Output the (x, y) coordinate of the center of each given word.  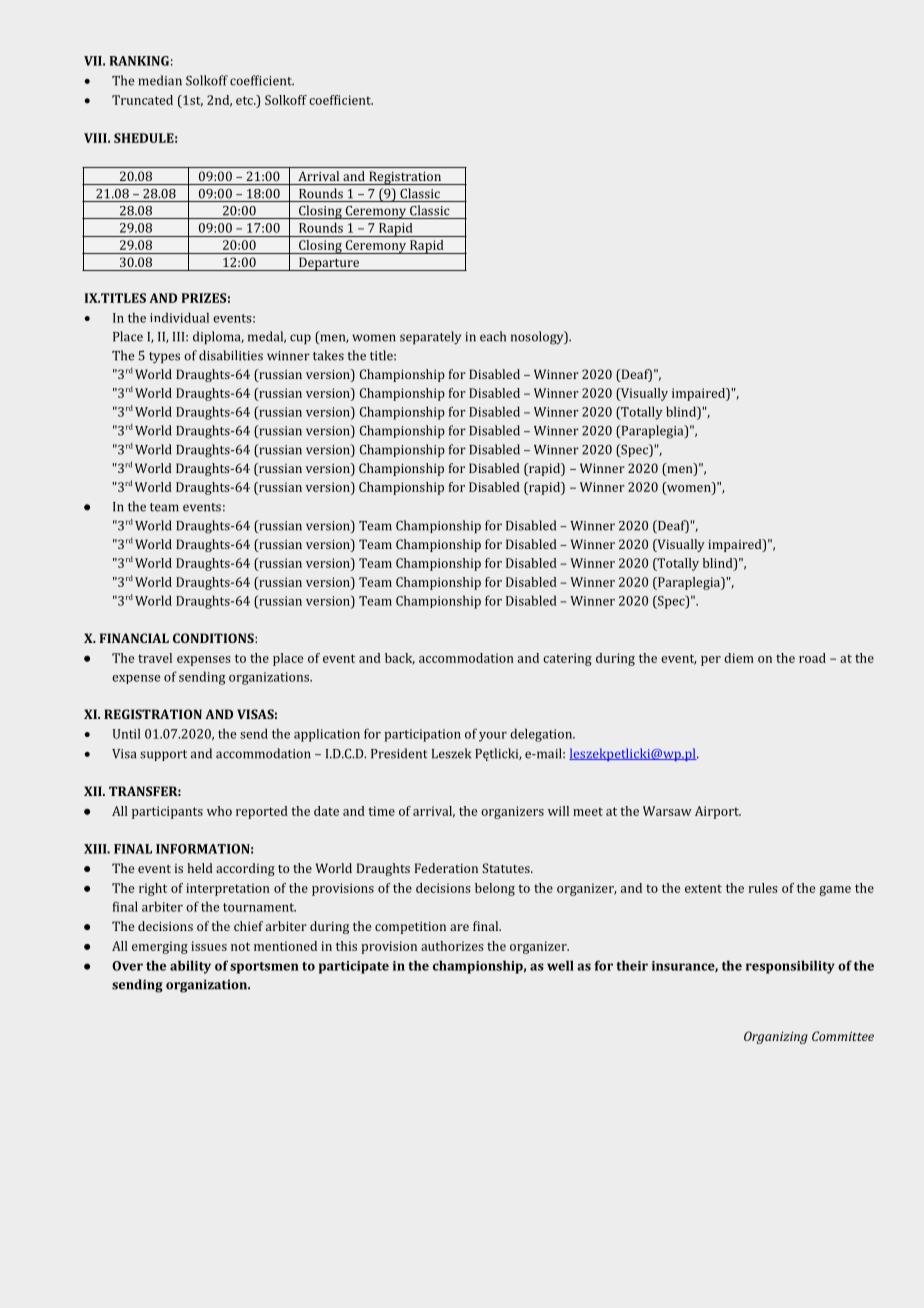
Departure (329, 264)
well (560, 965)
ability (190, 967)
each (493, 336)
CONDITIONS (214, 638)
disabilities (231, 355)
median (160, 80)
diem (739, 658)
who (219, 811)
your (493, 737)
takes (328, 355)
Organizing (776, 1037)
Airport (718, 812)
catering (567, 659)
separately (430, 338)
